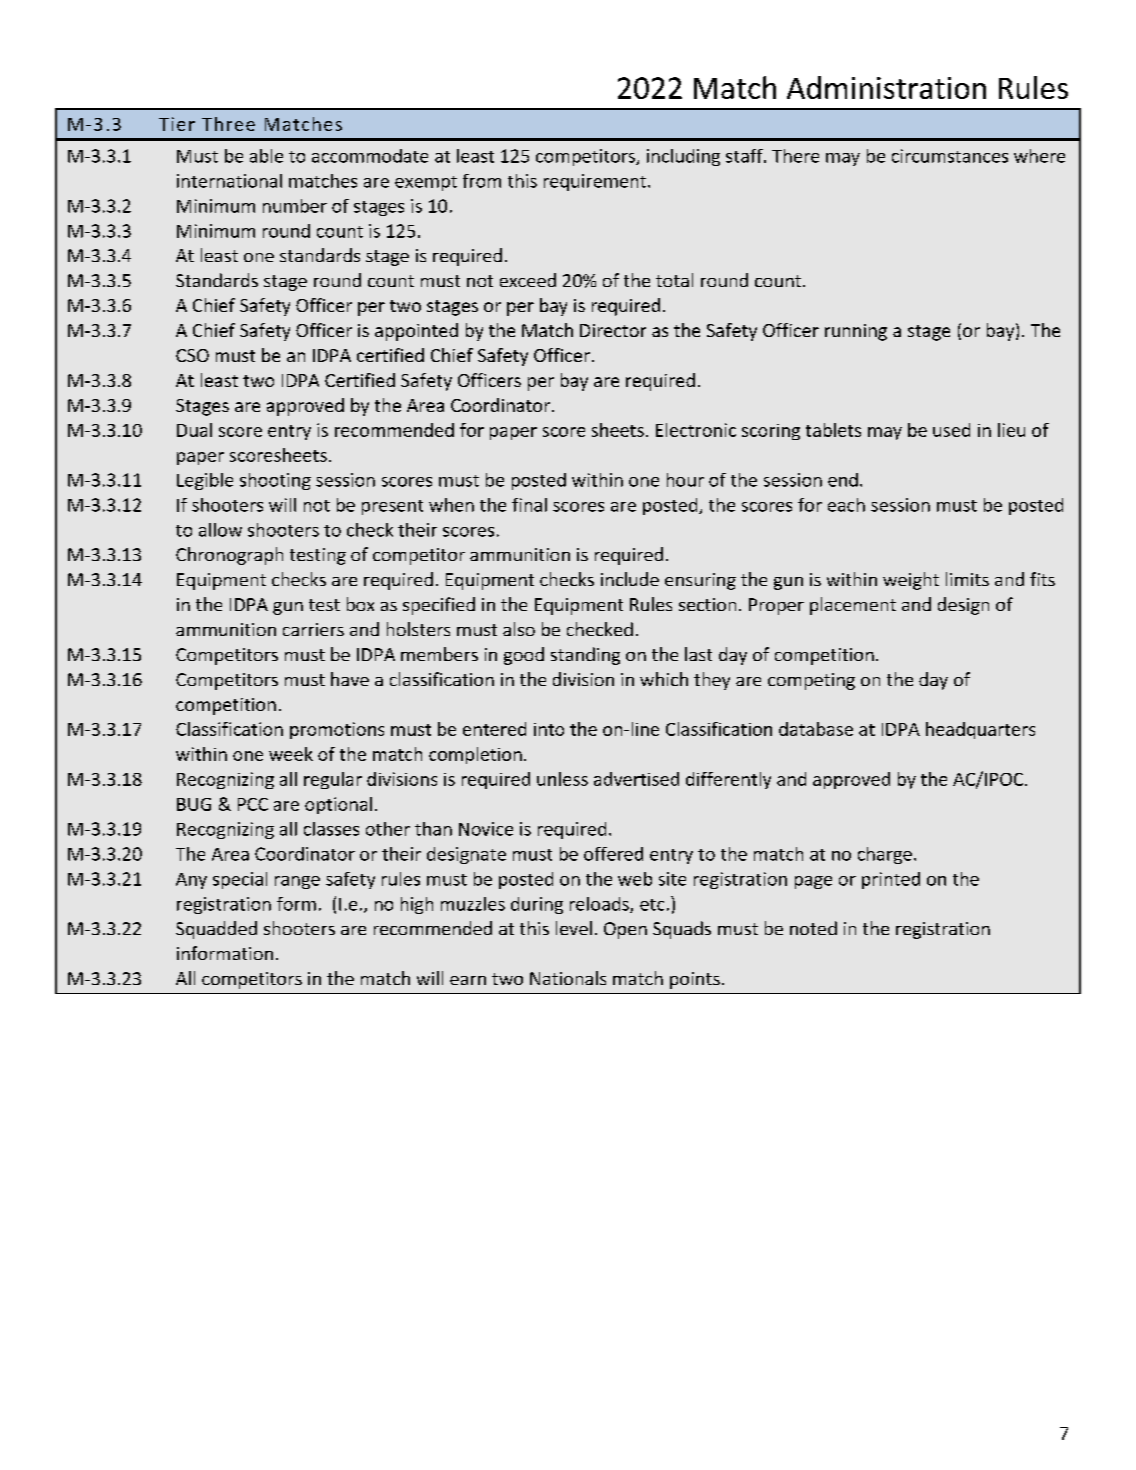 The width and height of the image is (1136, 1470). I want to click on Administration, so click(886, 87).
